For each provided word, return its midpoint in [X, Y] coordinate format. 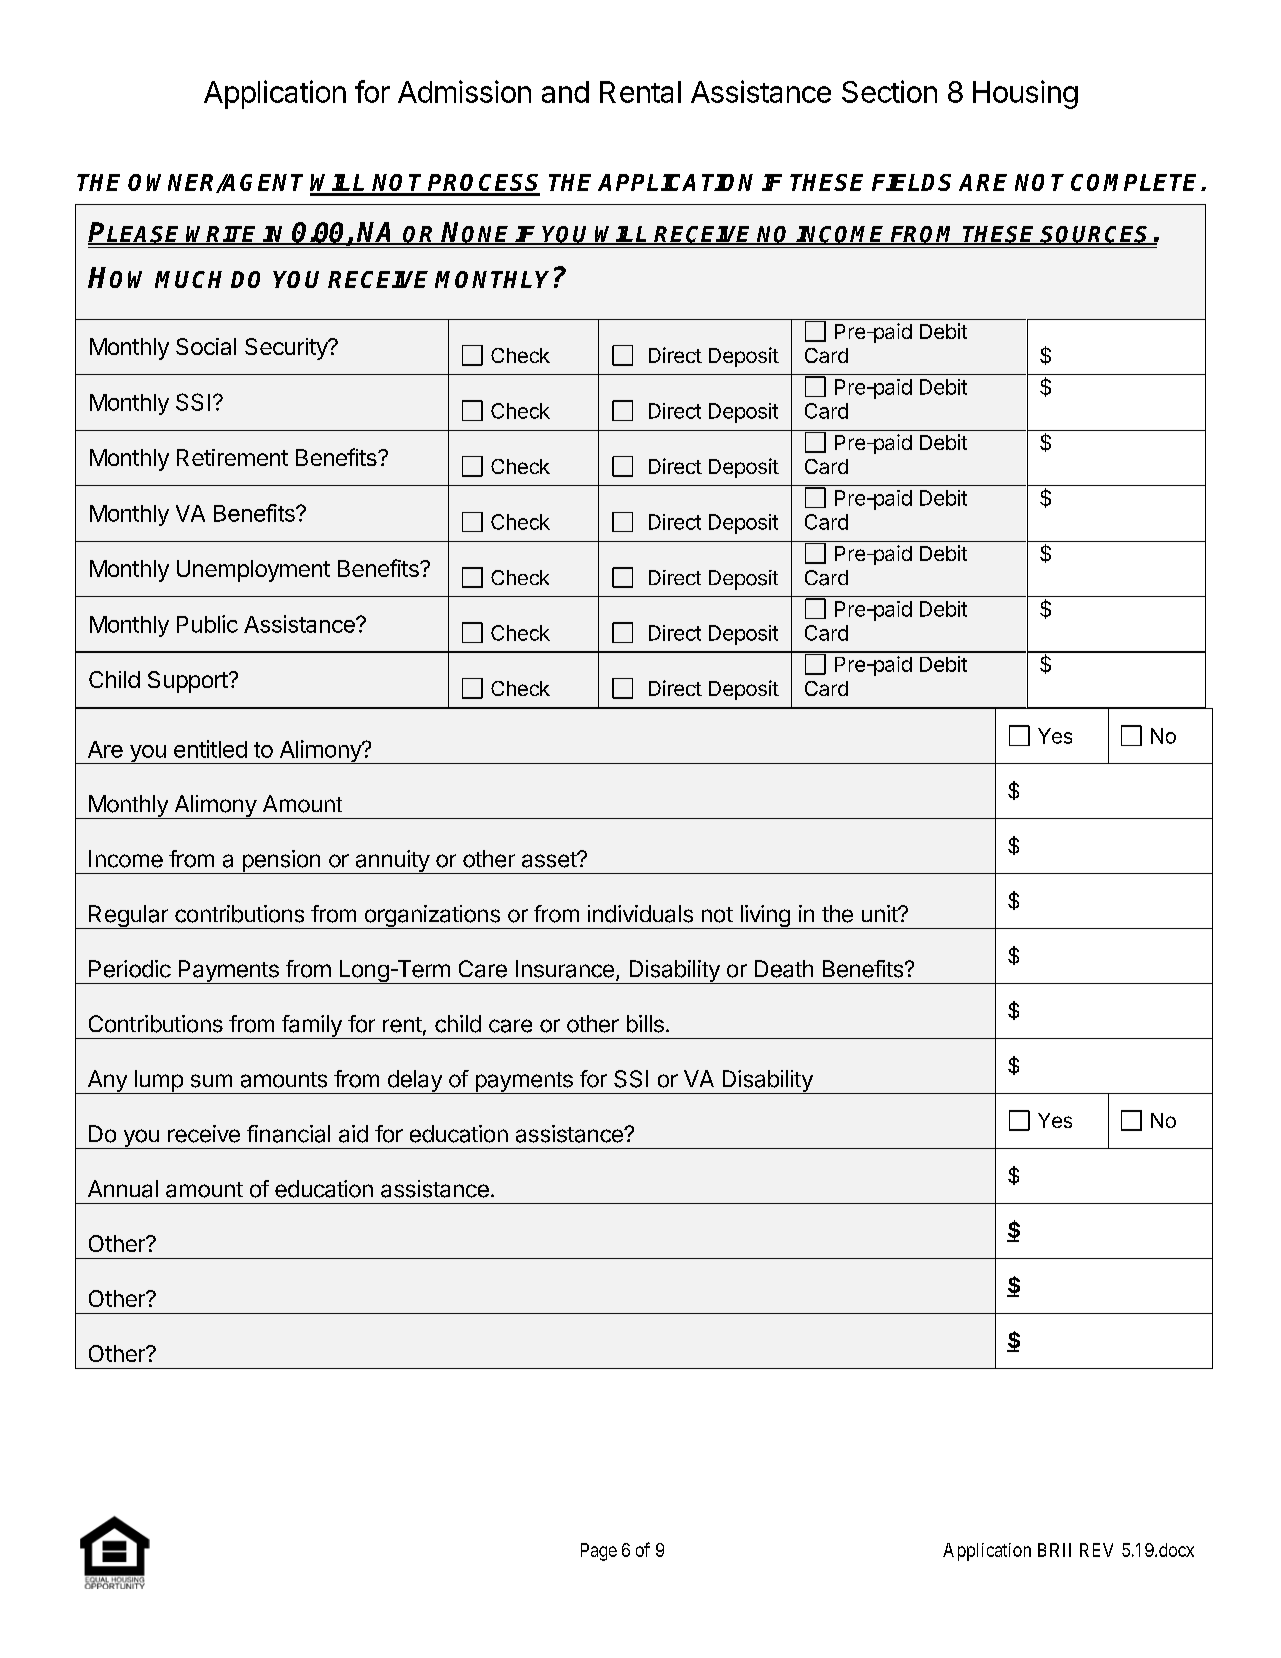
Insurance [565, 969]
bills [645, 1024]
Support [188, 682]
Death [784, 969]
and [565, 92]
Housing [1025, 94]
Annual [123, 1189]
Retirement [232, 457]
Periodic [130, 969]
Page [599, 1552]
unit [880, 913]
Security [287, 349]
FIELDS [911, 182]
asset [550, 860]
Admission [464, 91]
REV [1096, 1550]
